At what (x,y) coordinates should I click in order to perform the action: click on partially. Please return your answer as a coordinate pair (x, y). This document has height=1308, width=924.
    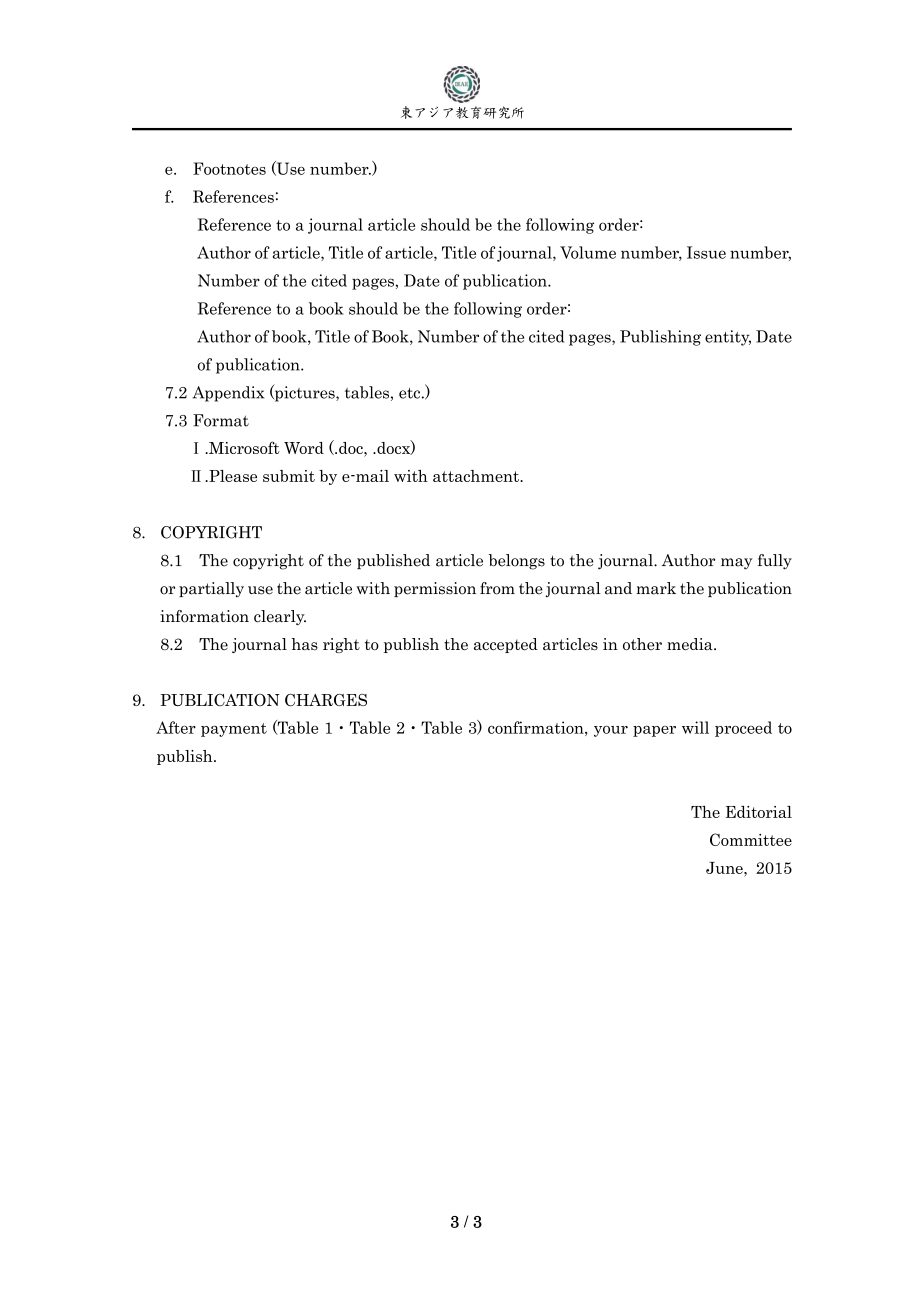
    Looking at the image, I should click on (211, 589).
